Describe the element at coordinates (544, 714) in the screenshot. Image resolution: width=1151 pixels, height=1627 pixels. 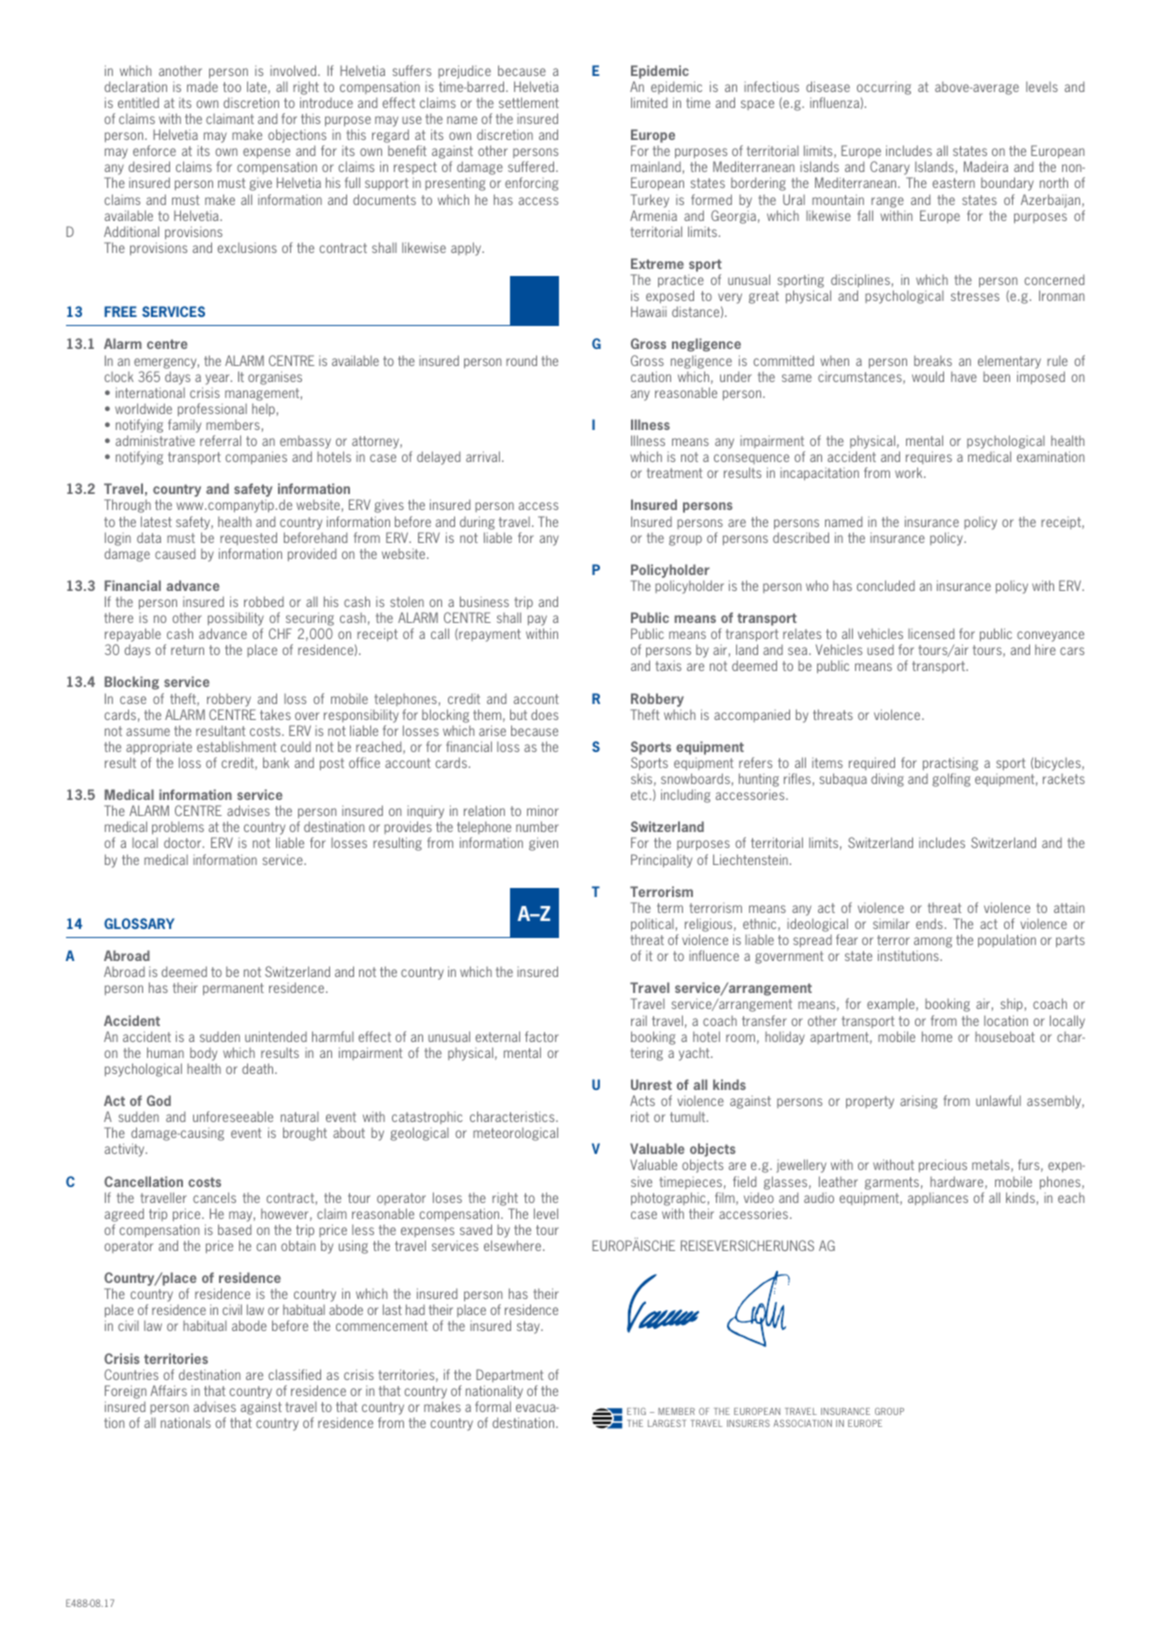
I see `does` at that location.
